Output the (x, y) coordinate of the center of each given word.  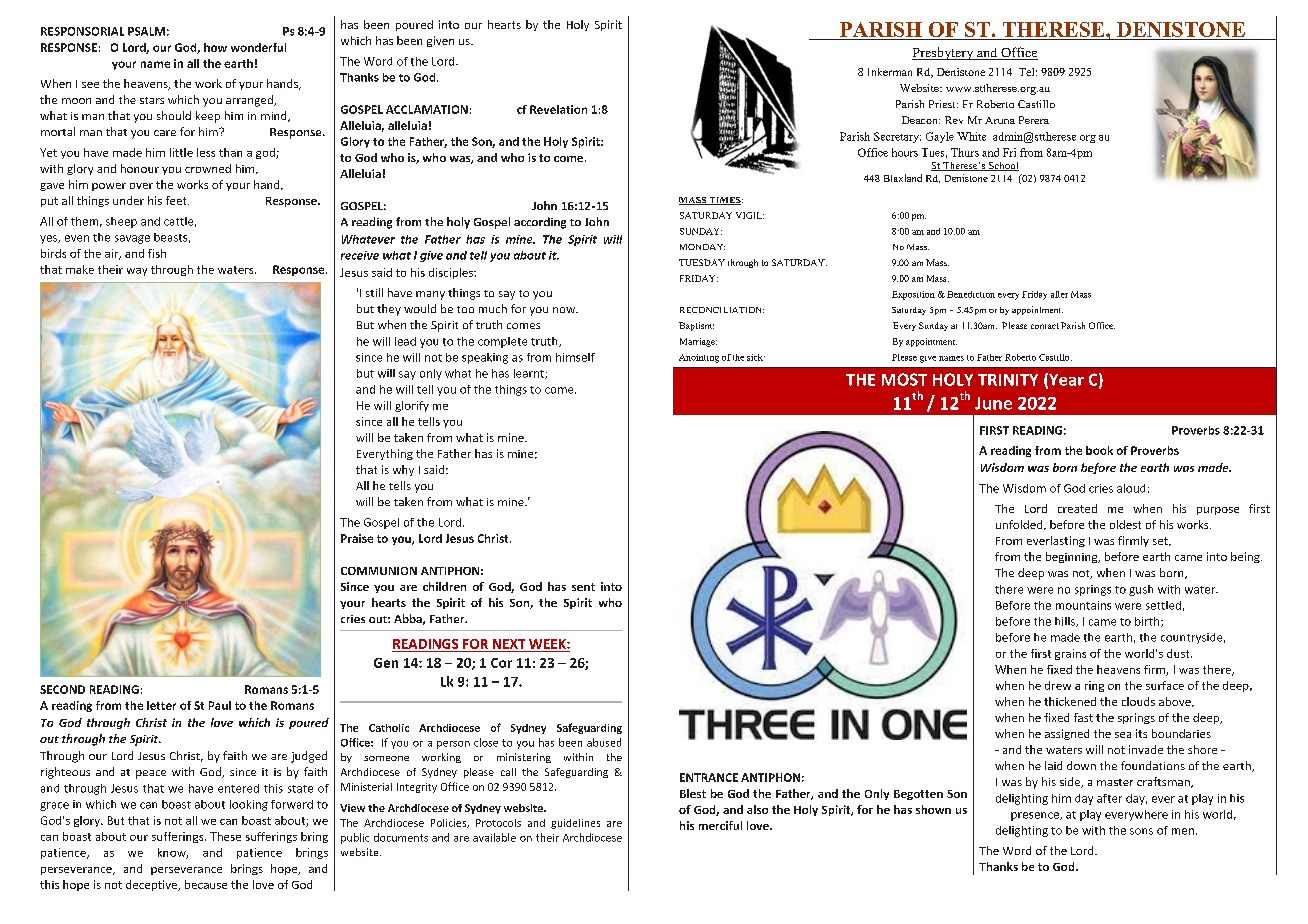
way (137, 272)
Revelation (558, 109)
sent (583, 587)
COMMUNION (379, 571)
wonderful (258, 47)
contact (1045, 326)
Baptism (696, 326)
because (206, 884)
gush (1141, 590)
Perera (1034, 120)
